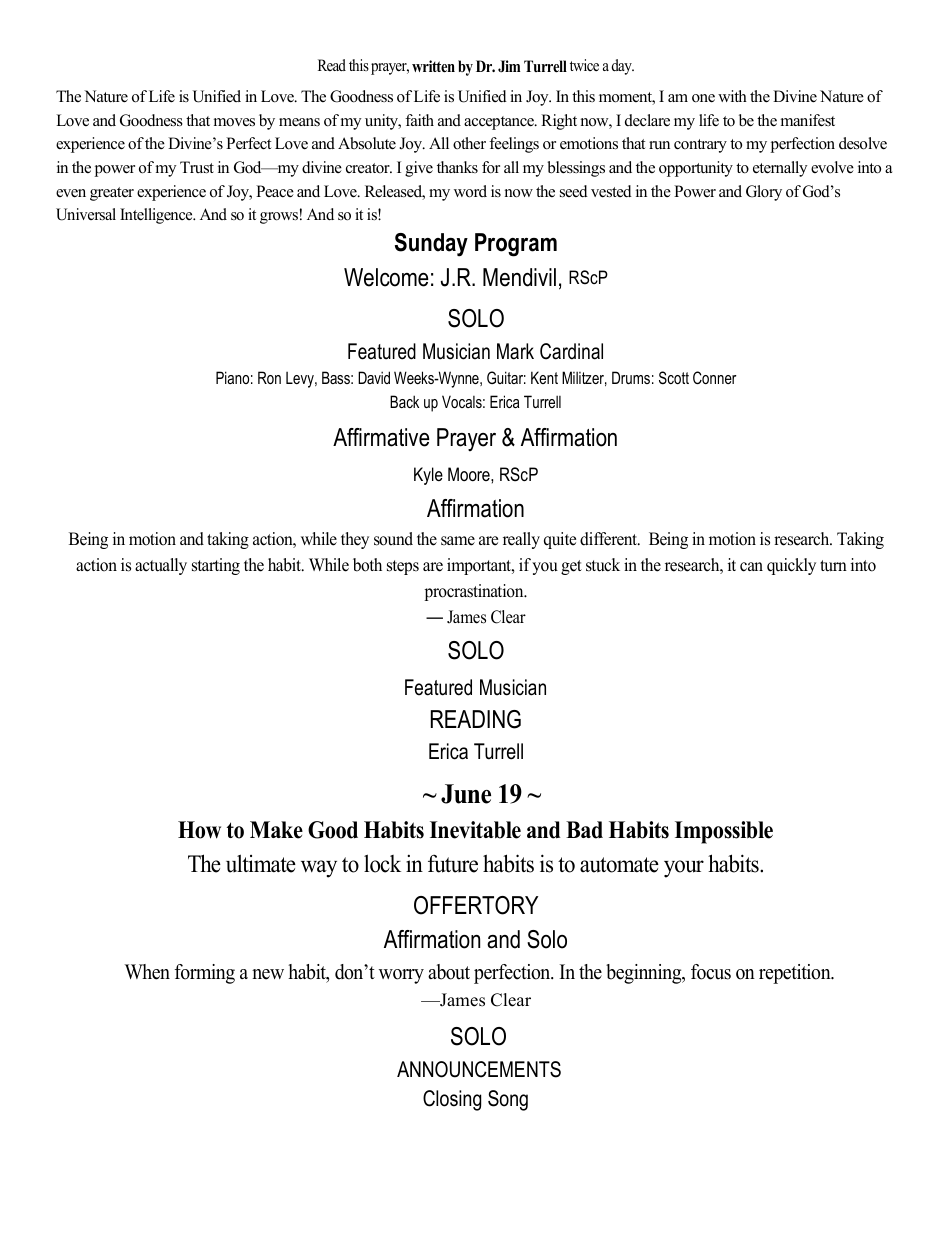 This image has width=952, height=1233. I want to click on focus, so click(711, 972).
